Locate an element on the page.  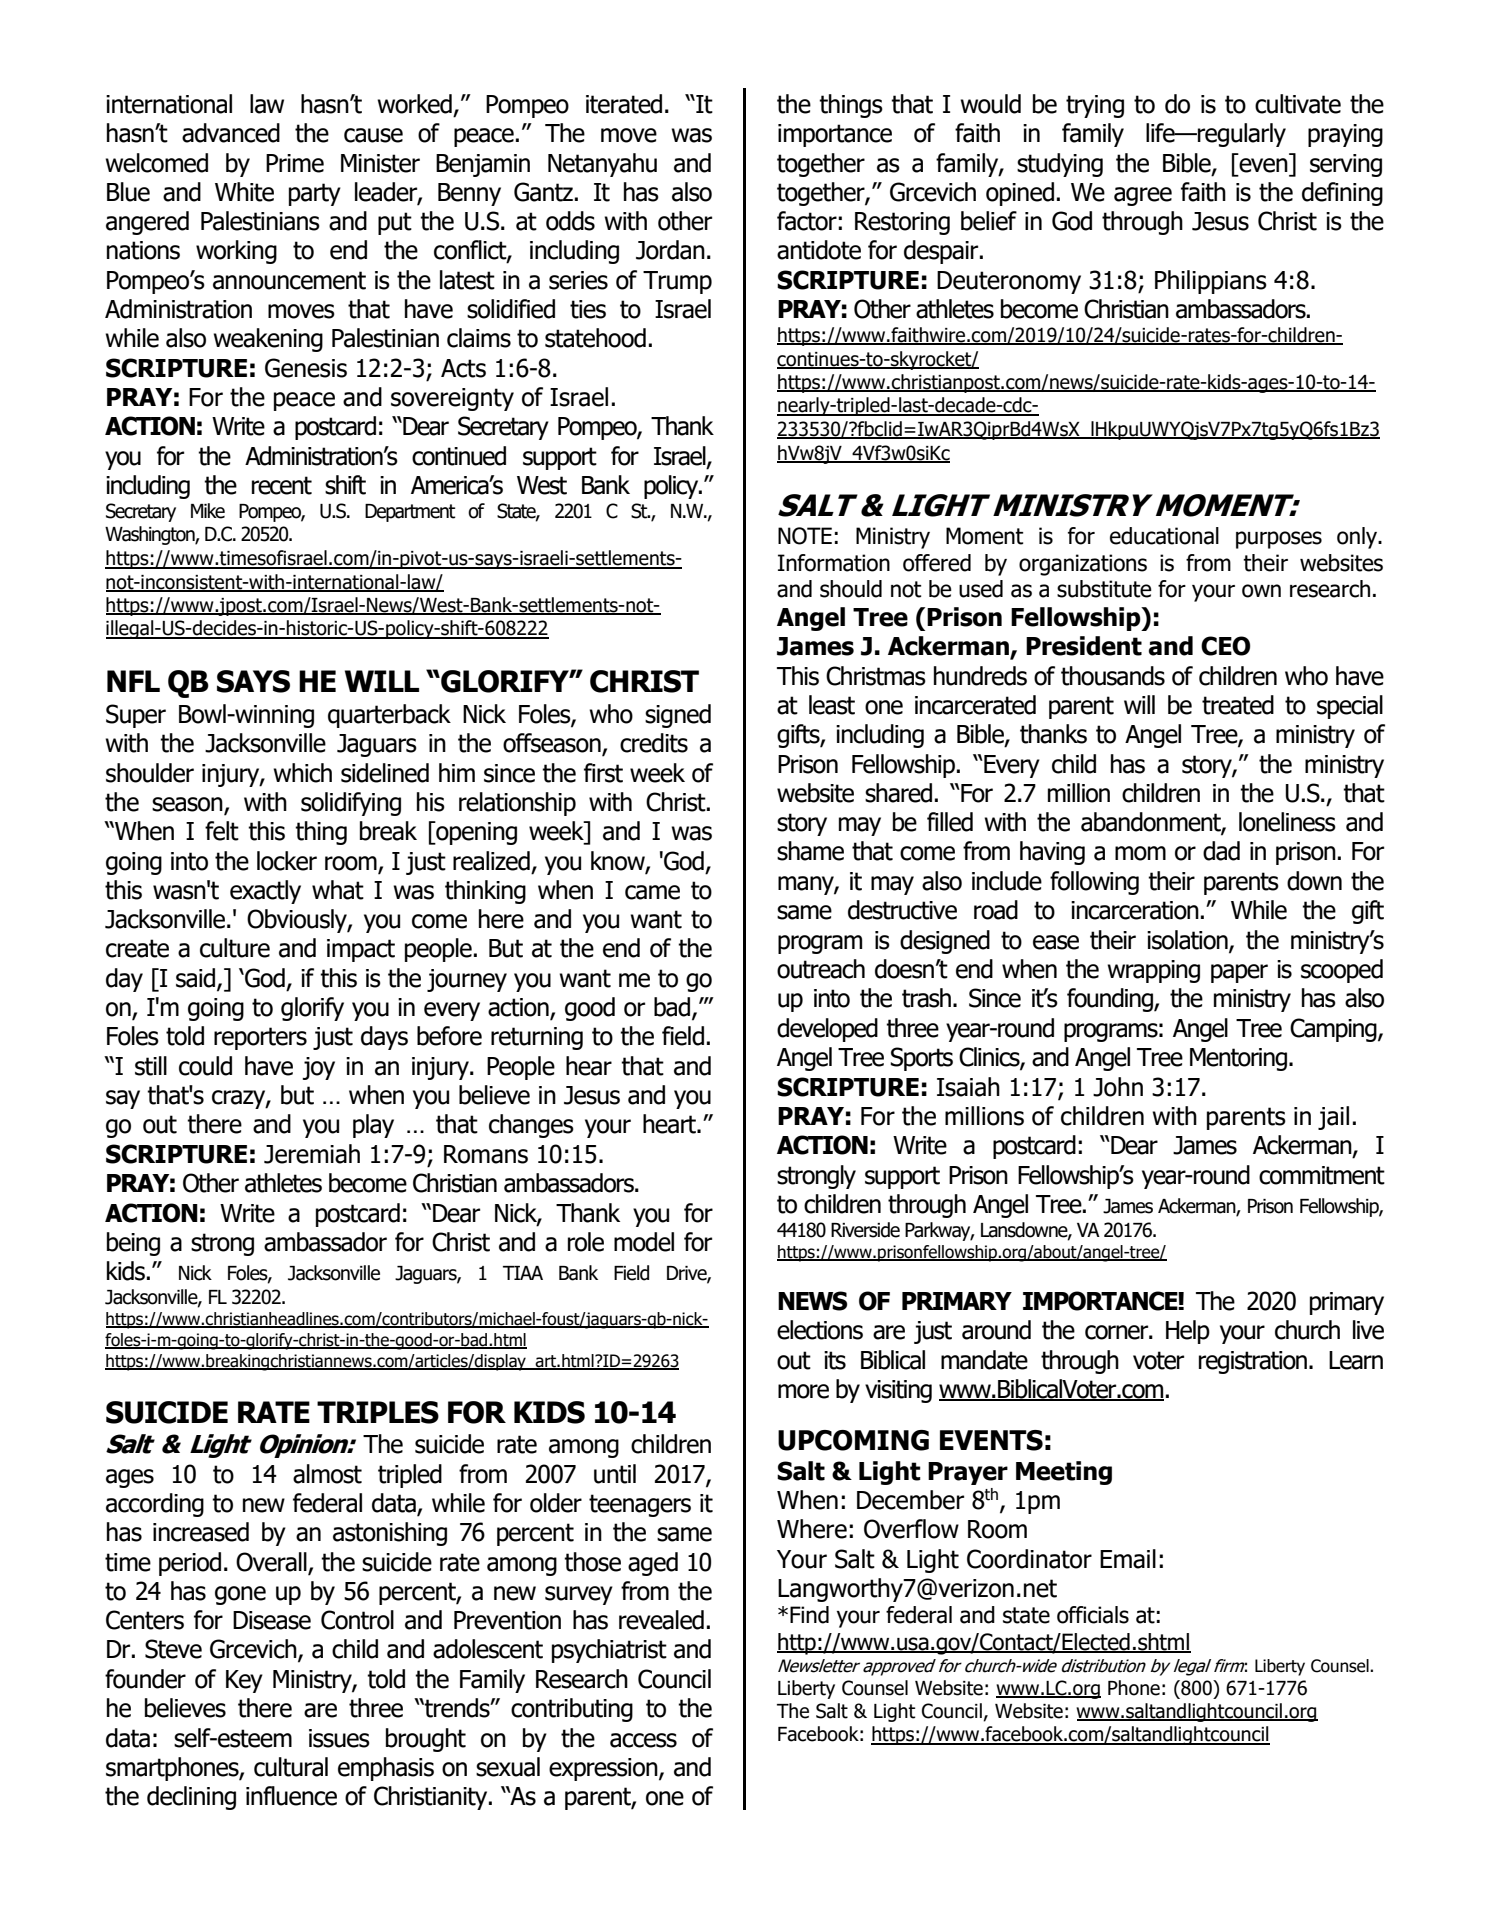
access is located at coordinates (643, 1740).
